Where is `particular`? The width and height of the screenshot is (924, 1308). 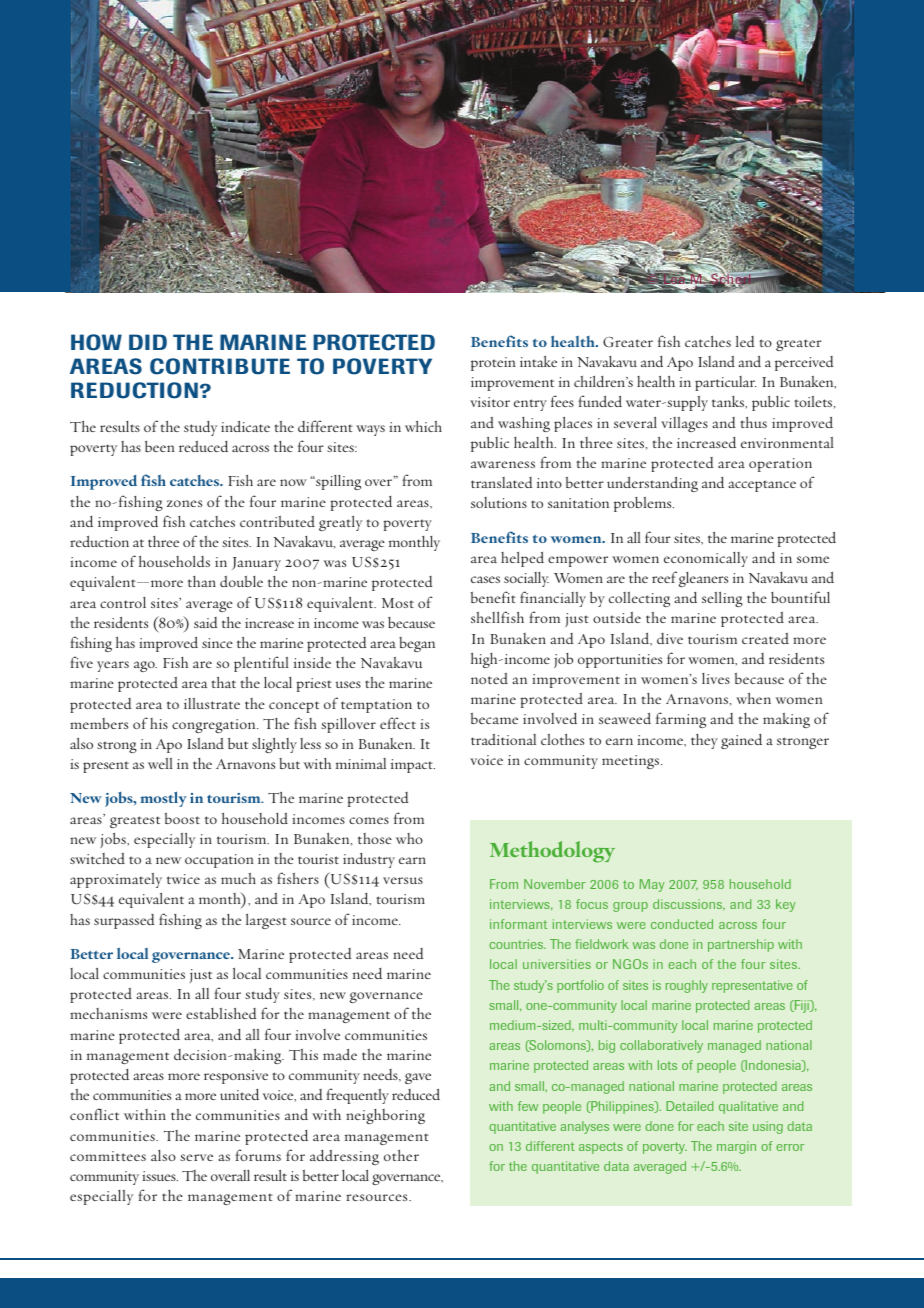 particular is located at coordinates (725, 383).
